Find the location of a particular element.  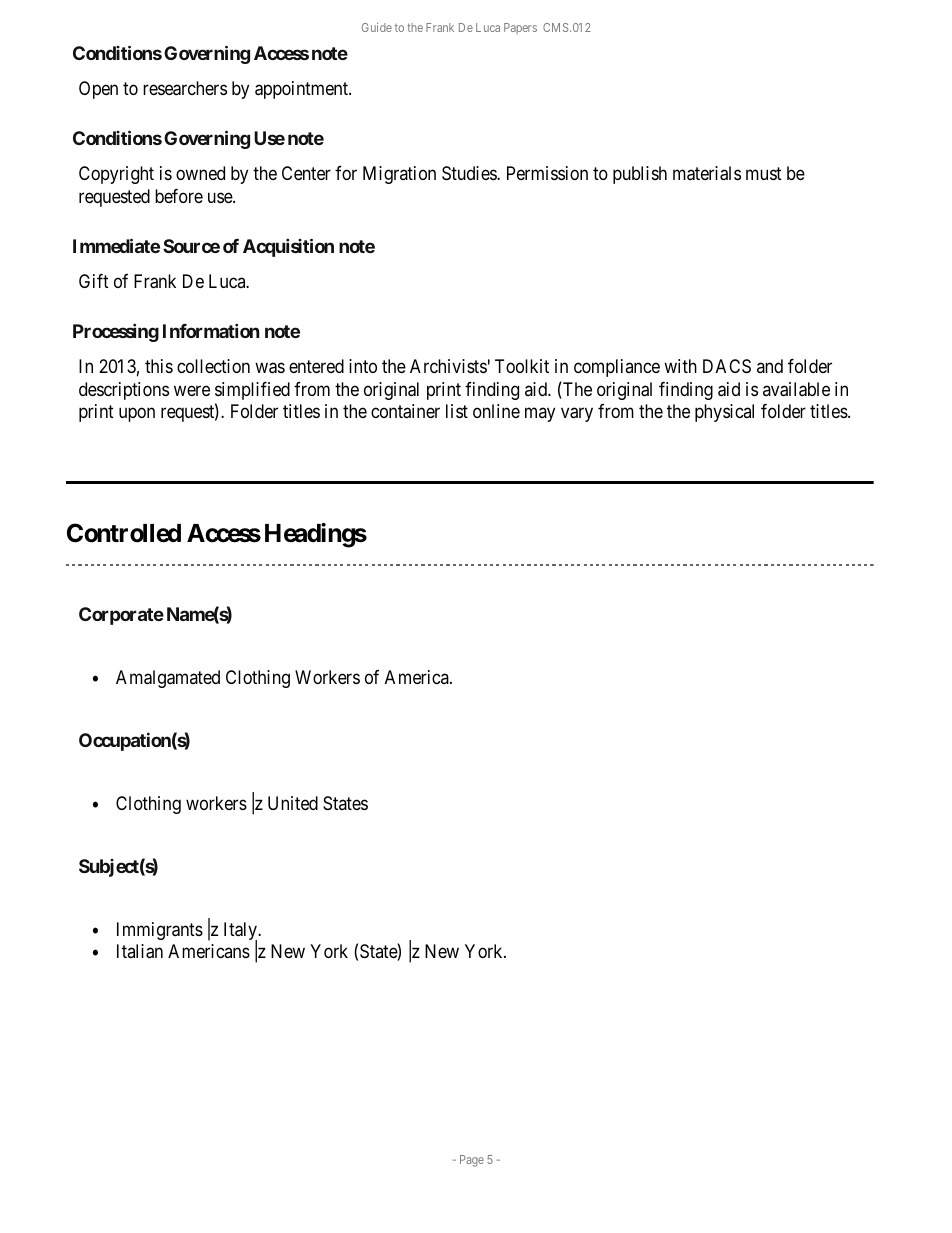

United is located at coordinates (293, 803).
